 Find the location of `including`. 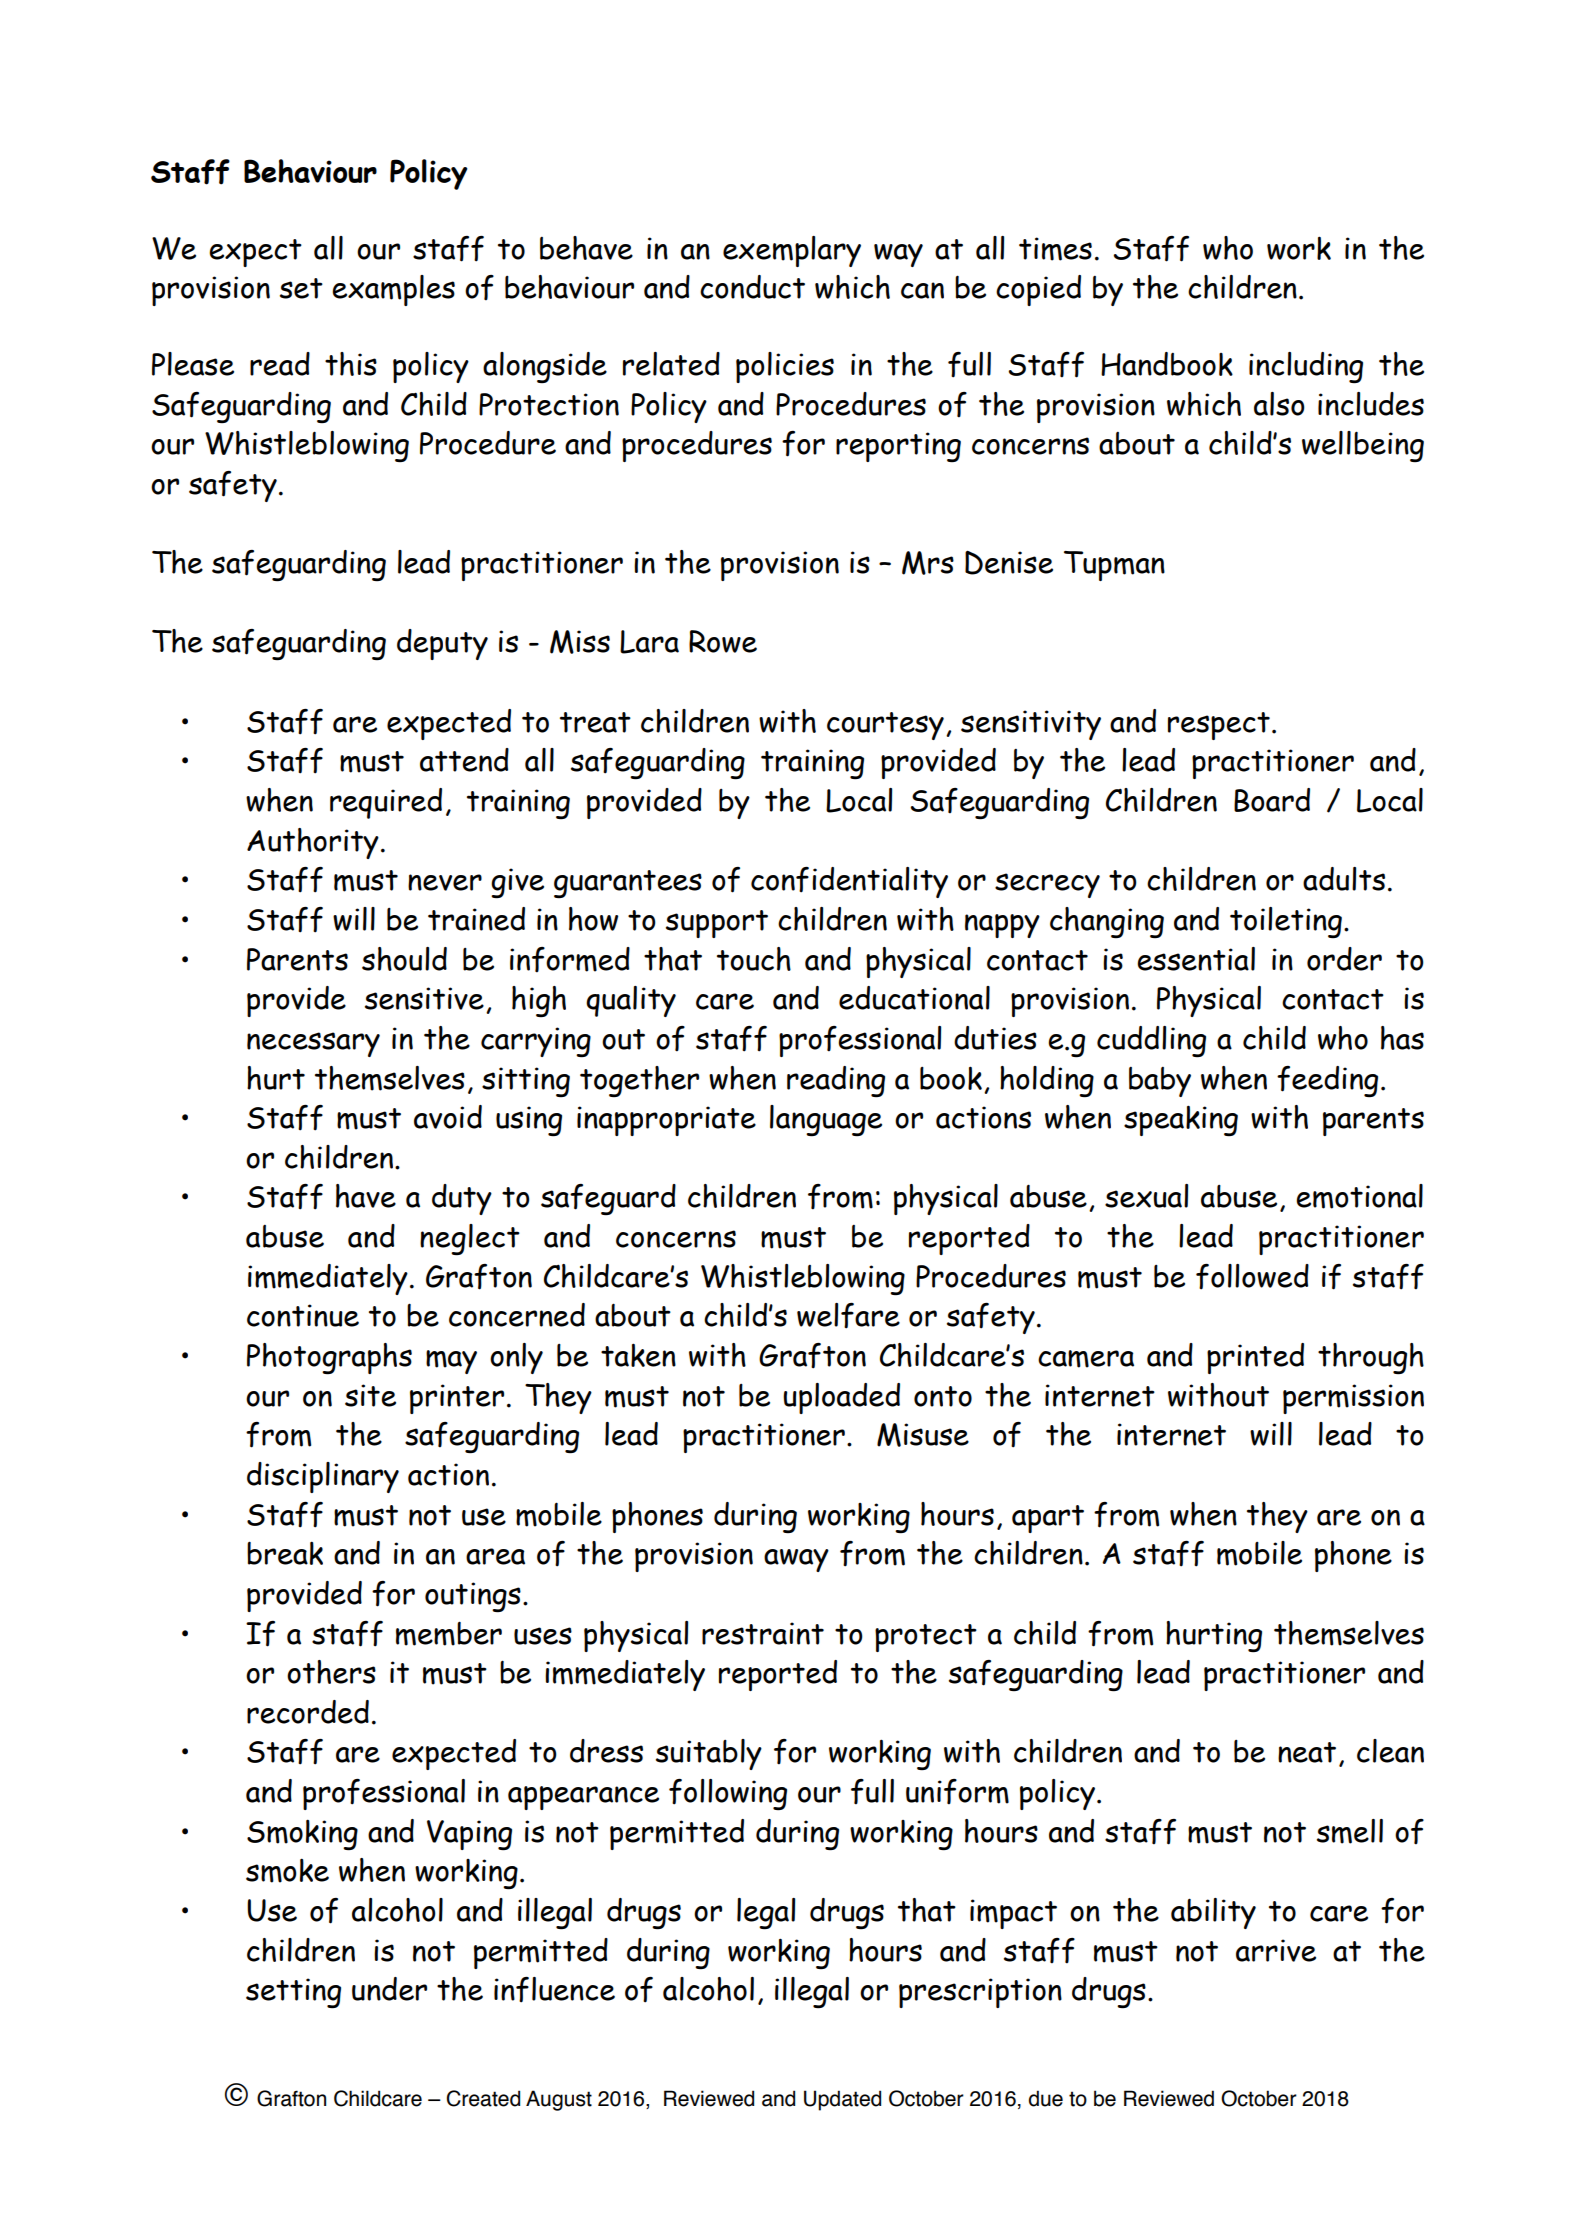

including is located at coordinates (1306, 368).
